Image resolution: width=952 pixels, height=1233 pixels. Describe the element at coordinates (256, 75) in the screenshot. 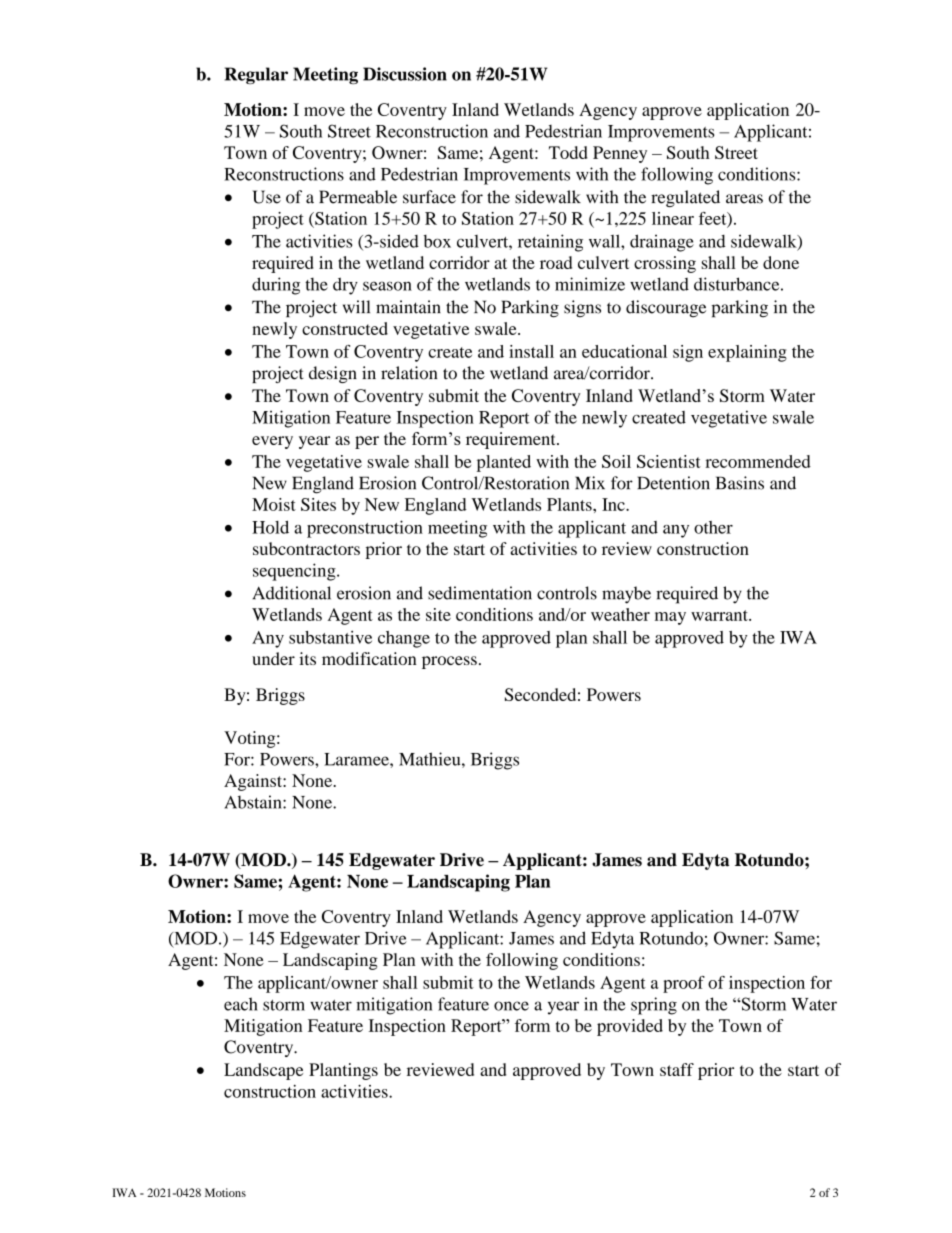

I see `Regular` at that location.
